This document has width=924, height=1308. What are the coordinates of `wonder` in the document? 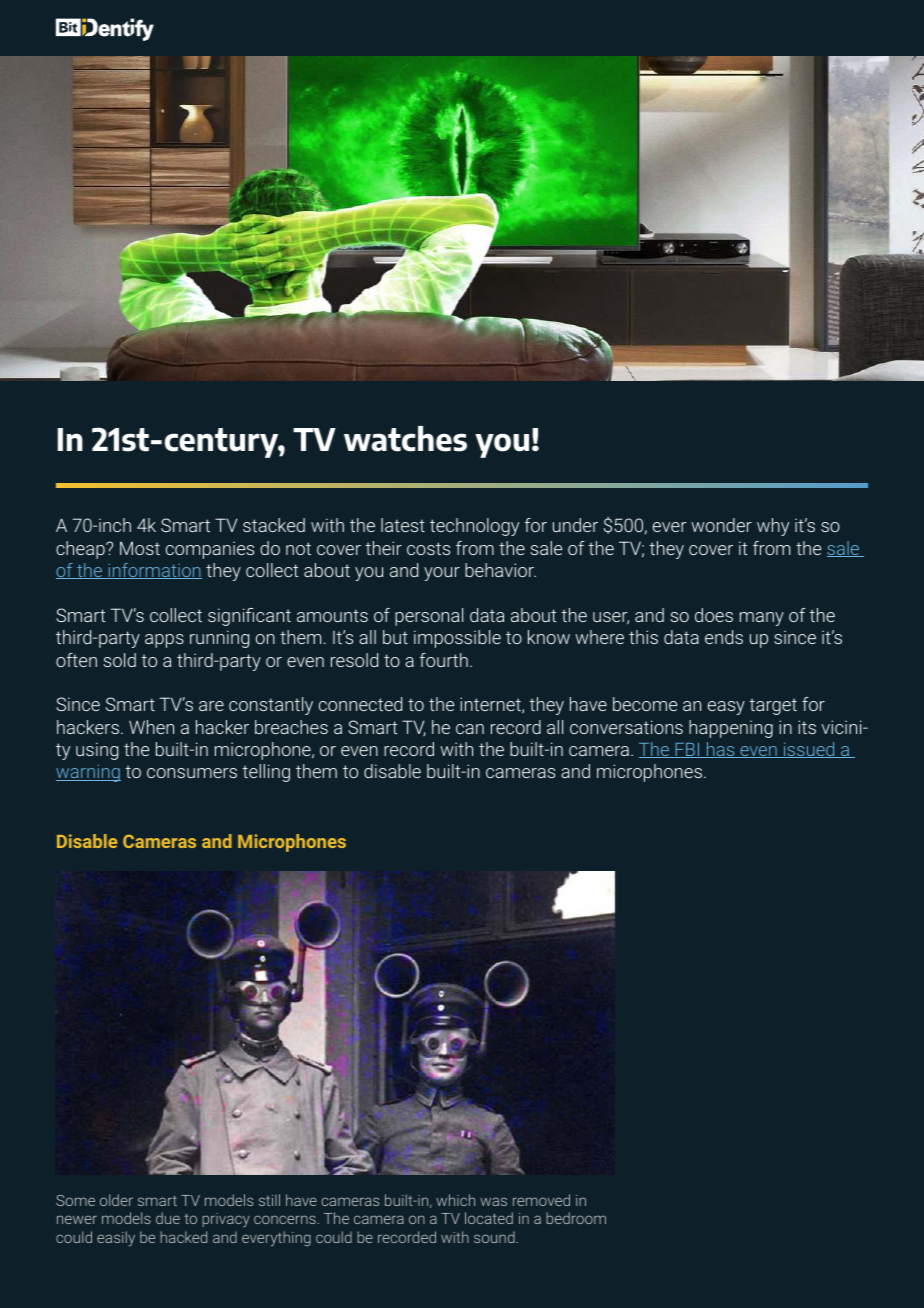 It's located at (721, 525).
